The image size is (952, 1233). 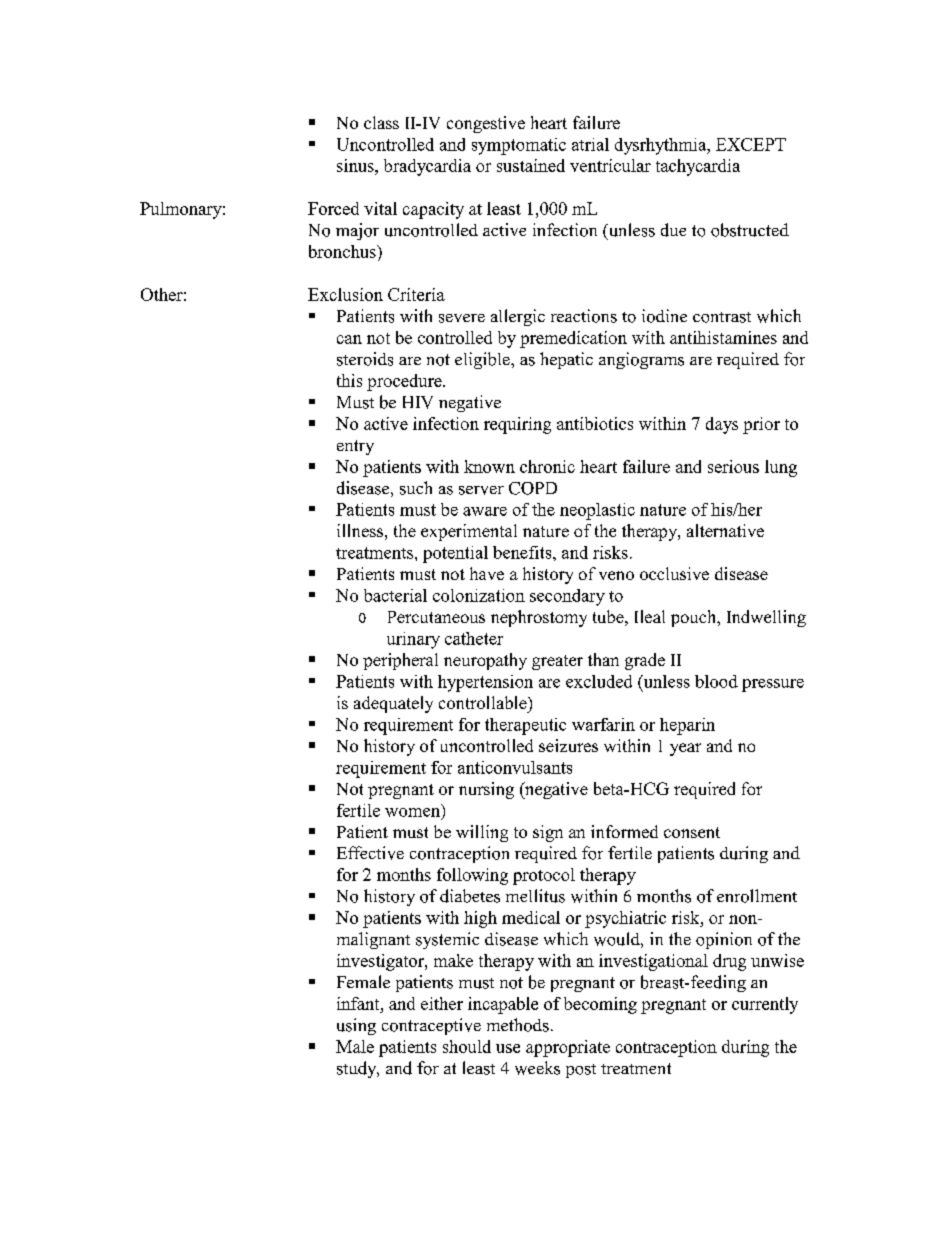 What do you see at coordinates (568, 745) in the screenshot?
I see `seizures` at bounding box center [568, 745].
